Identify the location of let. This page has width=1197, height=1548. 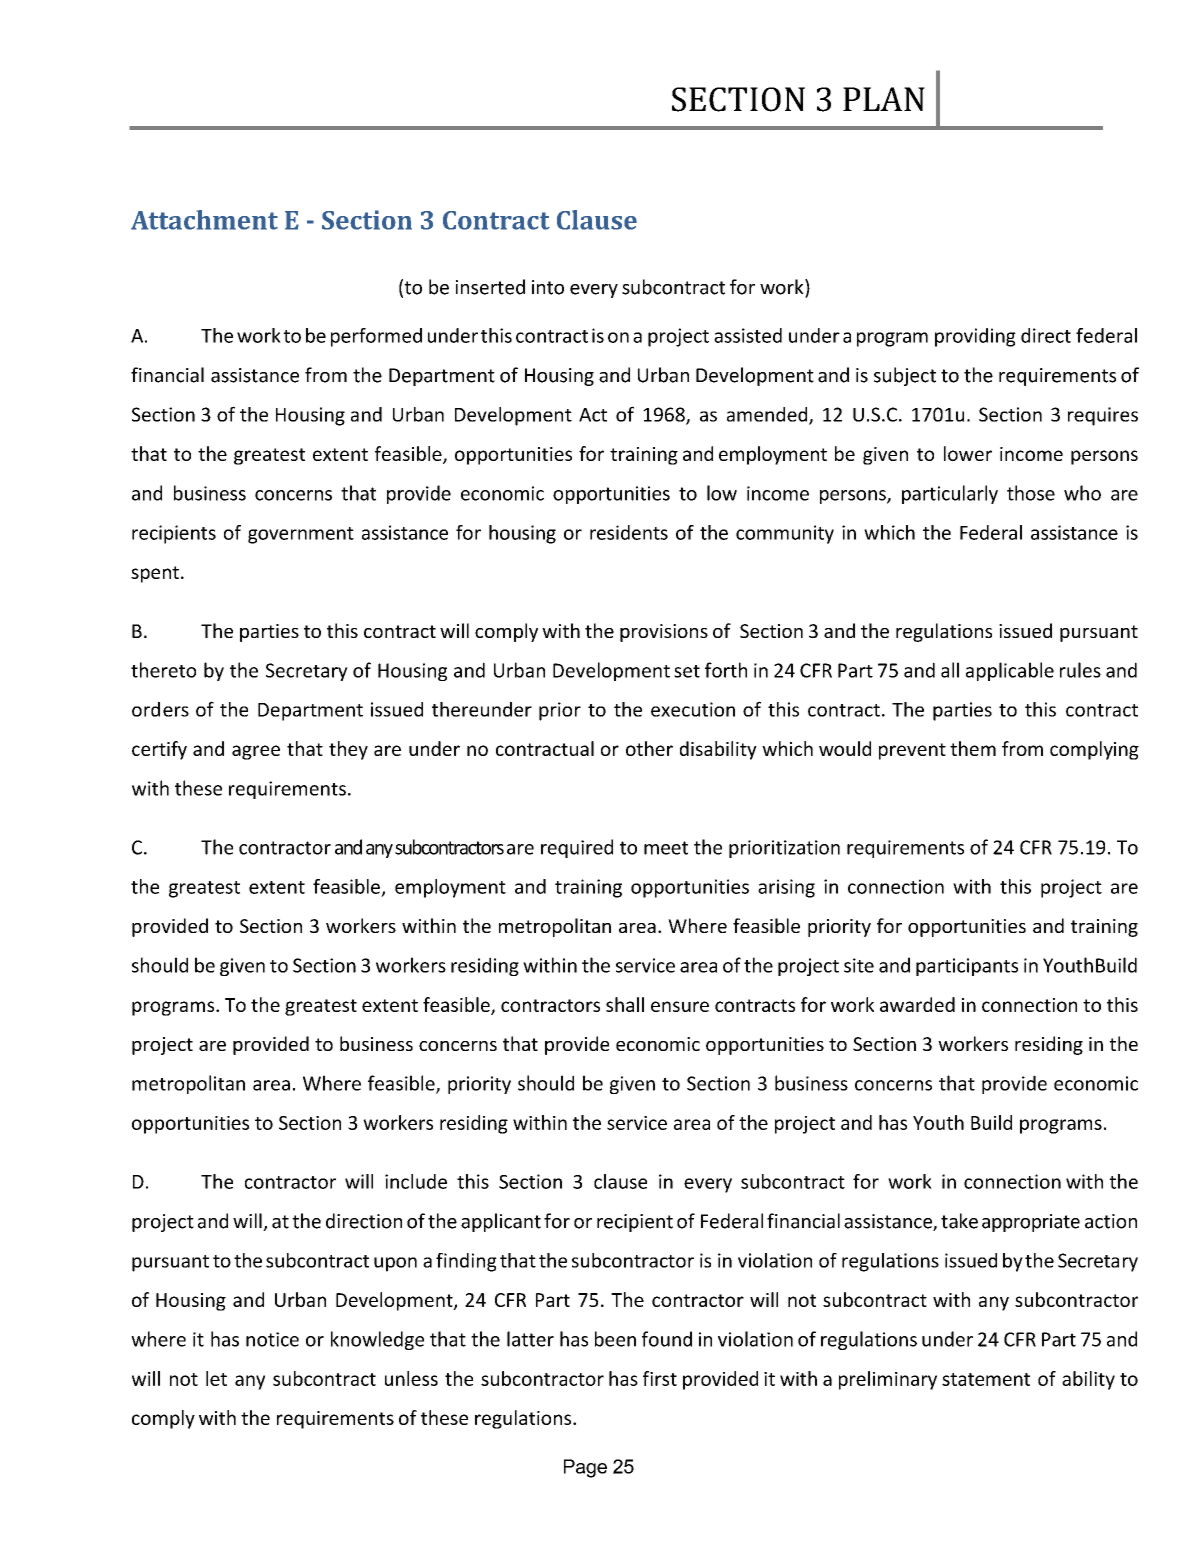
(216, 1378).
